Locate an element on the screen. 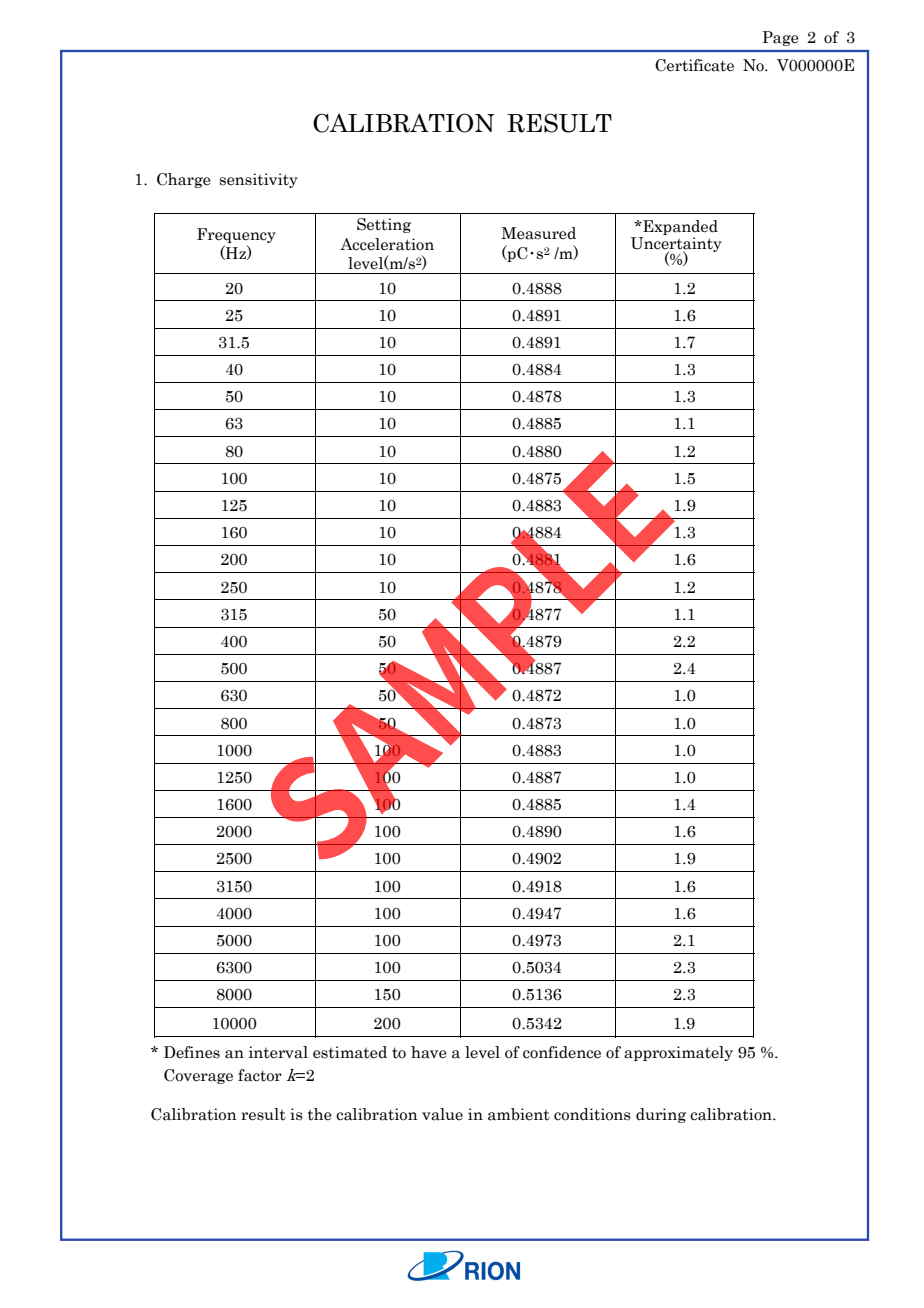 Image resolution: width=924 pixels, height=1308 pixels. Uncertainty is located at coordinates (676, 244).
